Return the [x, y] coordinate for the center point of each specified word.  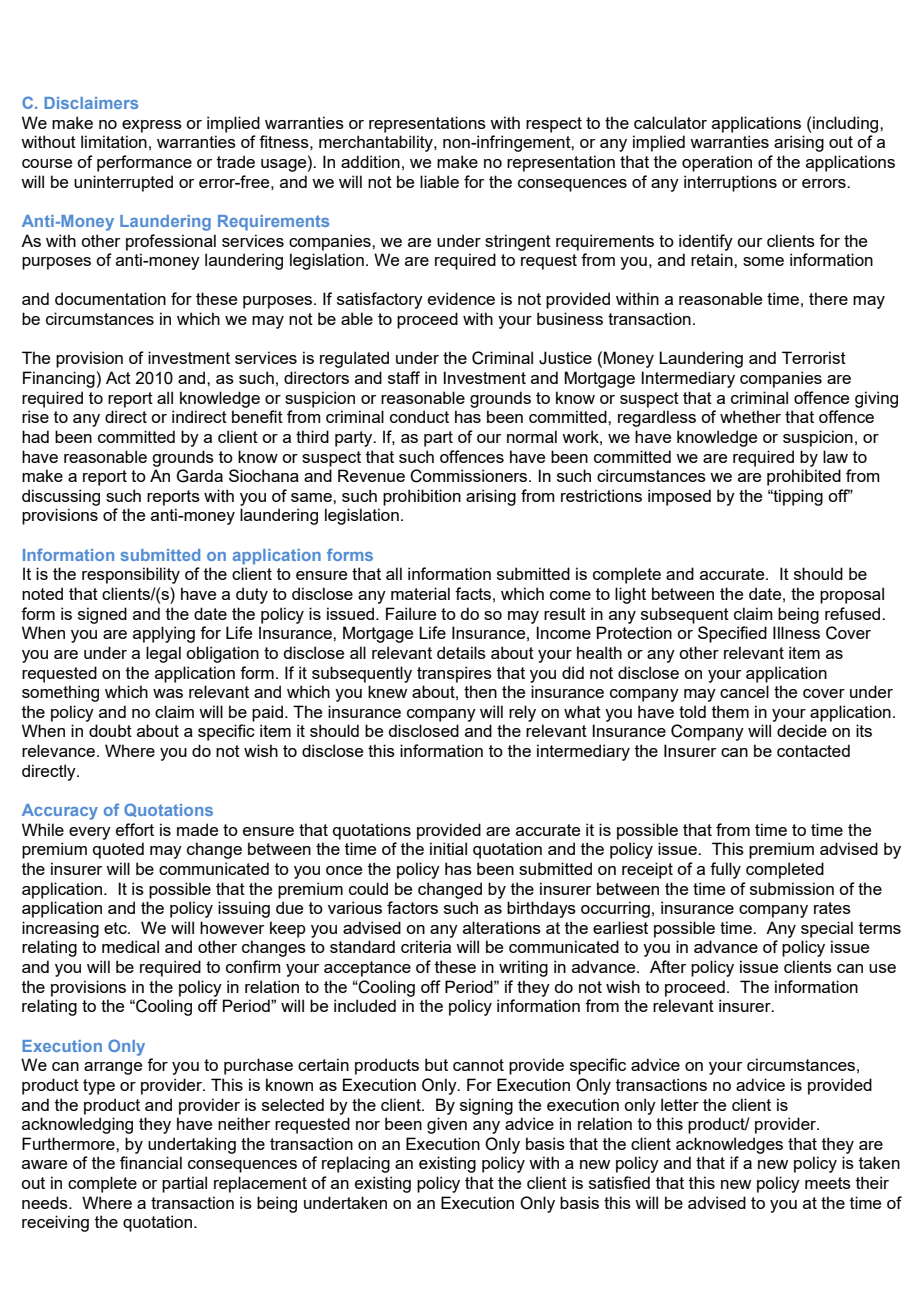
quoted [118, 850]
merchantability [377, 143]
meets [828, 1183]
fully [725, 870]
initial [448, 848]
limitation [114, 141]
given [447, 1125]
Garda [199, 476]
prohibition [422, 497]
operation [717, 163]
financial [151, 1162]
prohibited [804, 477]
